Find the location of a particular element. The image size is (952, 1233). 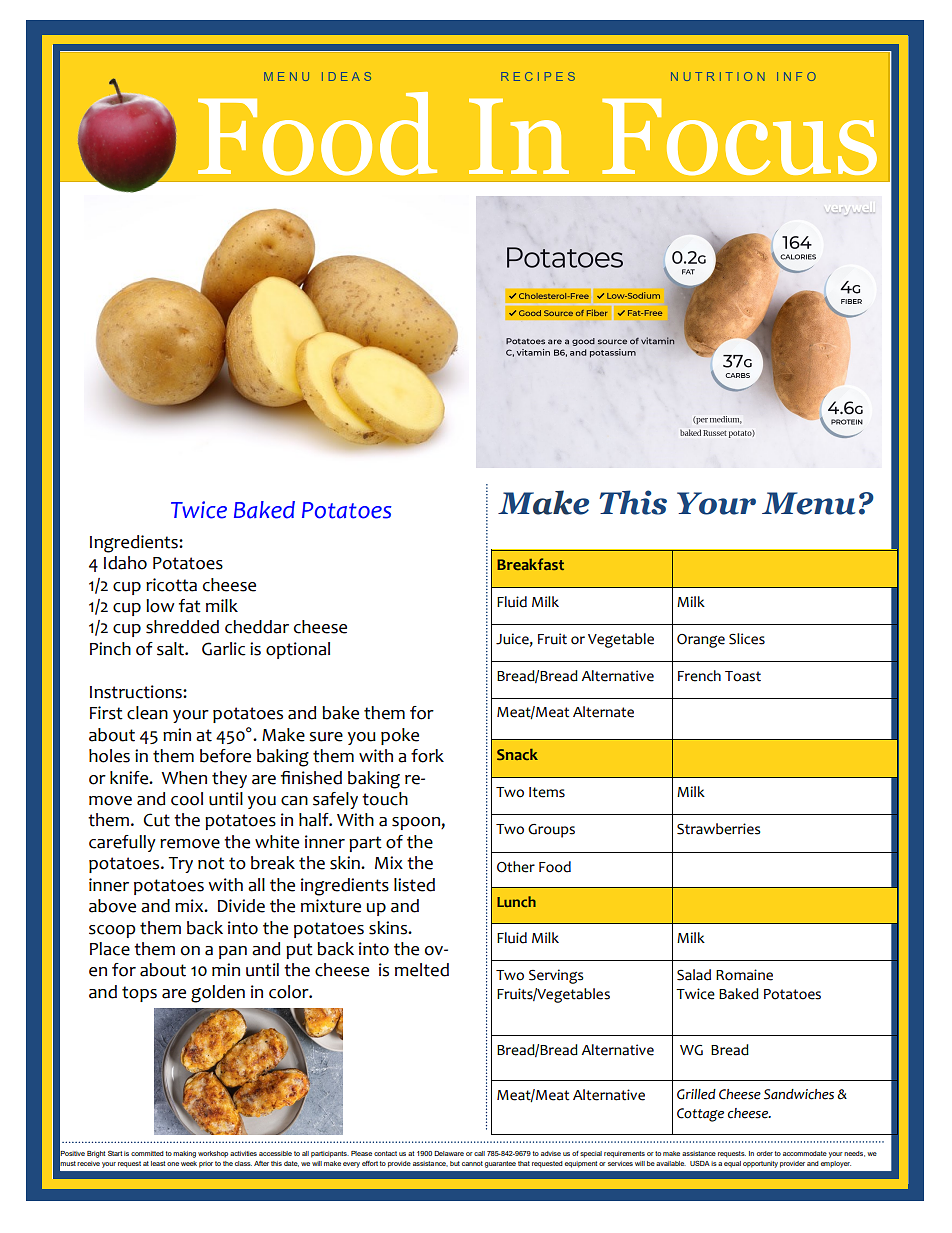

call is located at coordinates (479, 1153).
